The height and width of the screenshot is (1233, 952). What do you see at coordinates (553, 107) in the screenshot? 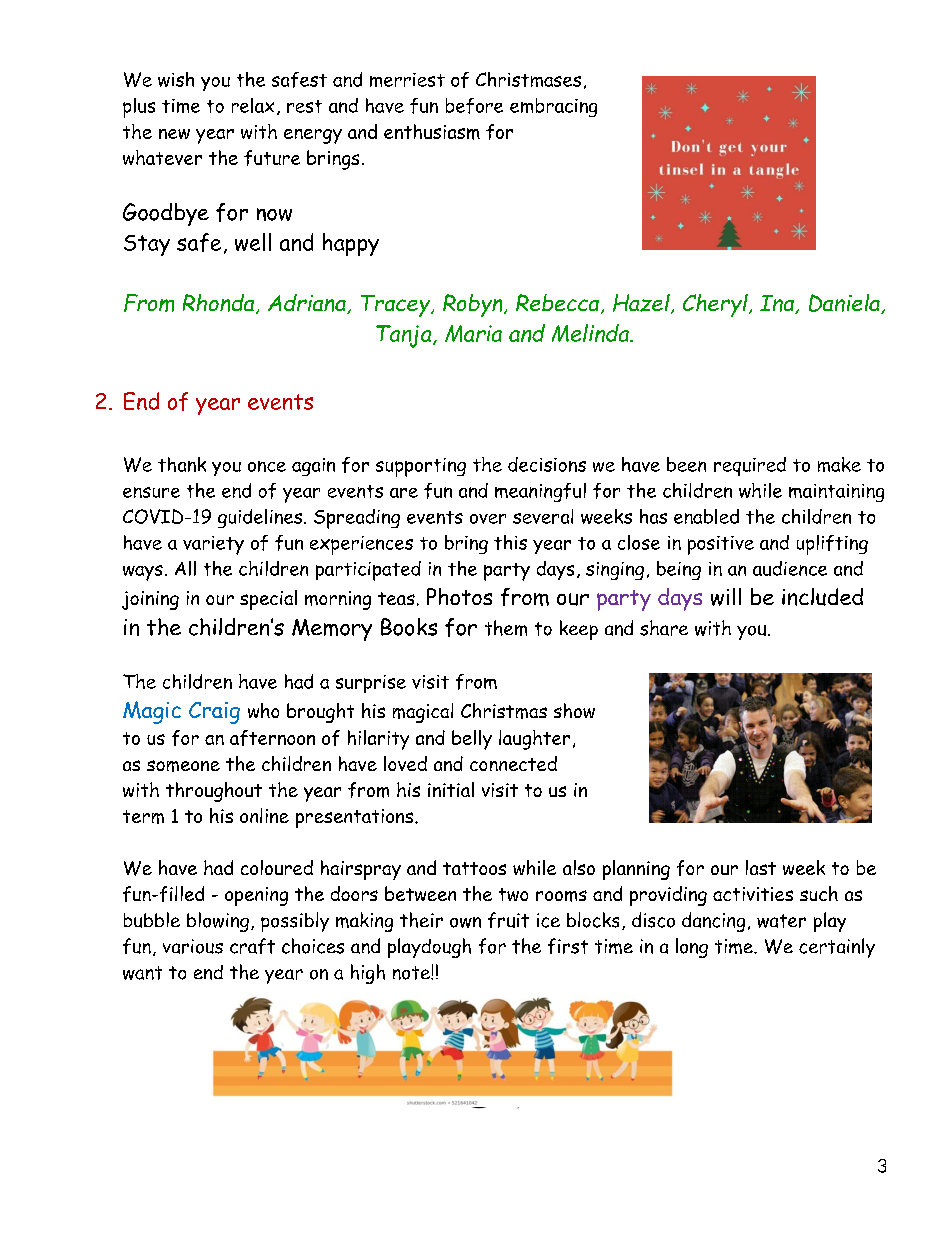
I see `embracing` at bounding box center [553, 107].
